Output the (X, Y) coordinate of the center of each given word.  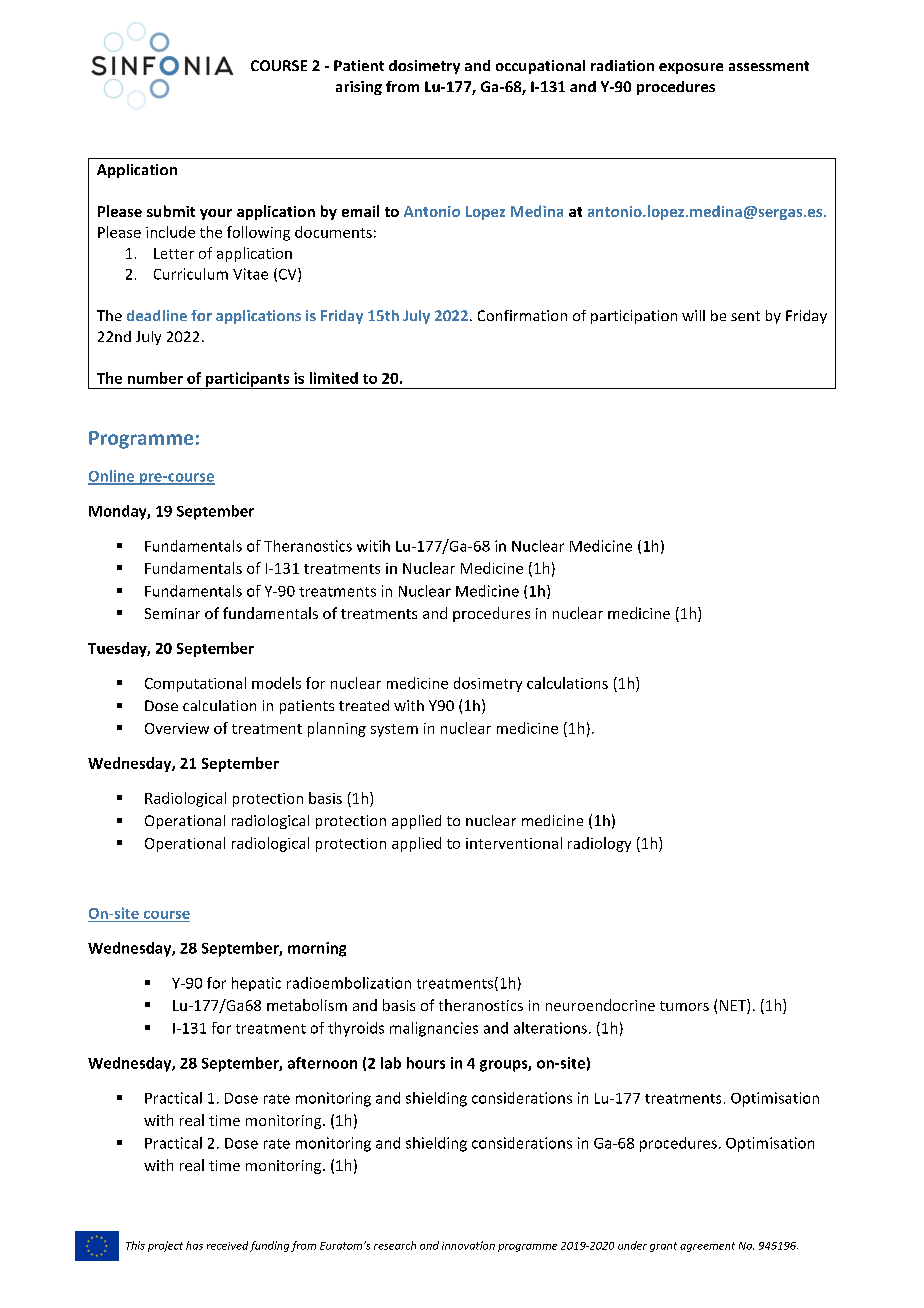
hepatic (256, 984)
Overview (177, 728)
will (693, 315)
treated (364, 705)
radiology (599, 844)
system (394, 730)
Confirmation (522, 315)
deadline (157, 315)
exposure (691, 68)
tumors (684, 1006)
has (194, 1245)
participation (634, 317)
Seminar (172, 613)
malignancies (434, 1029)
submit (171, 211)
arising (359, 88)
